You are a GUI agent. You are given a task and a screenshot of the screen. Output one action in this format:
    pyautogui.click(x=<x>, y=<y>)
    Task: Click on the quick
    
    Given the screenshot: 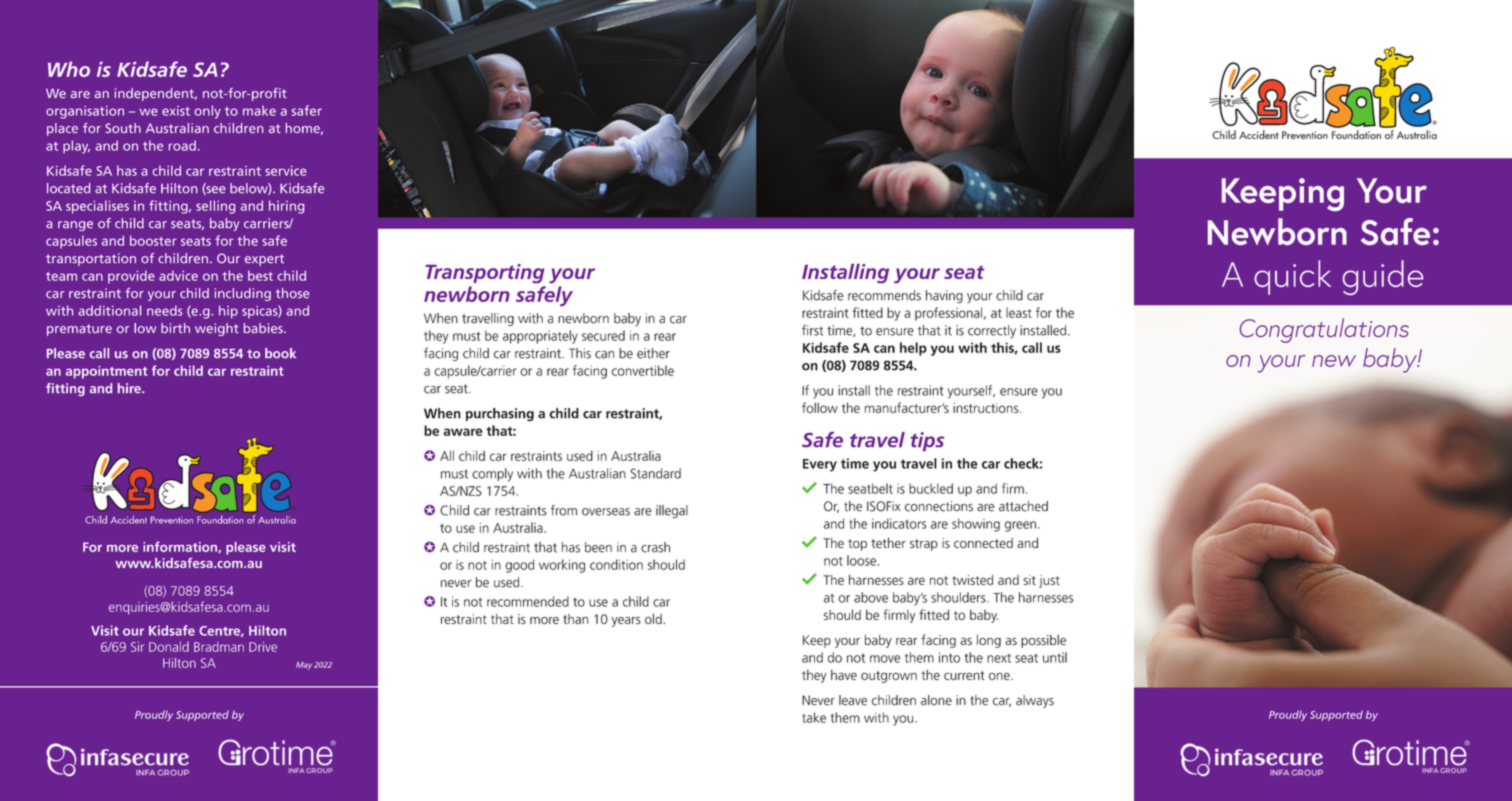 What is the action you would take?
    pyautogui.click(x=1292, y=277)
